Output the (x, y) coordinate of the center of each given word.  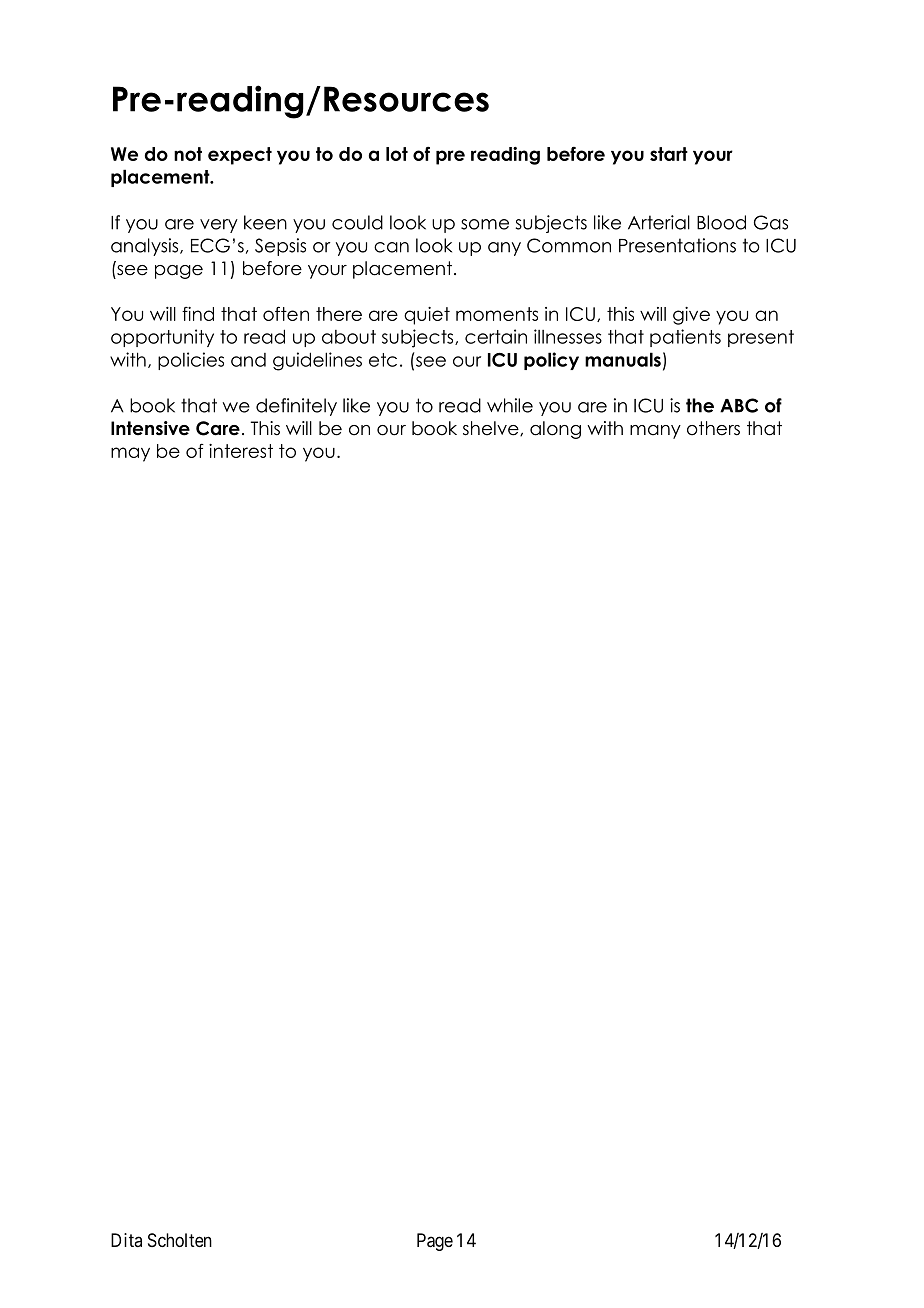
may (130, 454)
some (485, 224)
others (713, 428)
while (510, 405)
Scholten (180, 1240)
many (655, 432)
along (555, 430)
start (669, 154)
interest (241, 451)
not (188, 154)
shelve (492, 428)
